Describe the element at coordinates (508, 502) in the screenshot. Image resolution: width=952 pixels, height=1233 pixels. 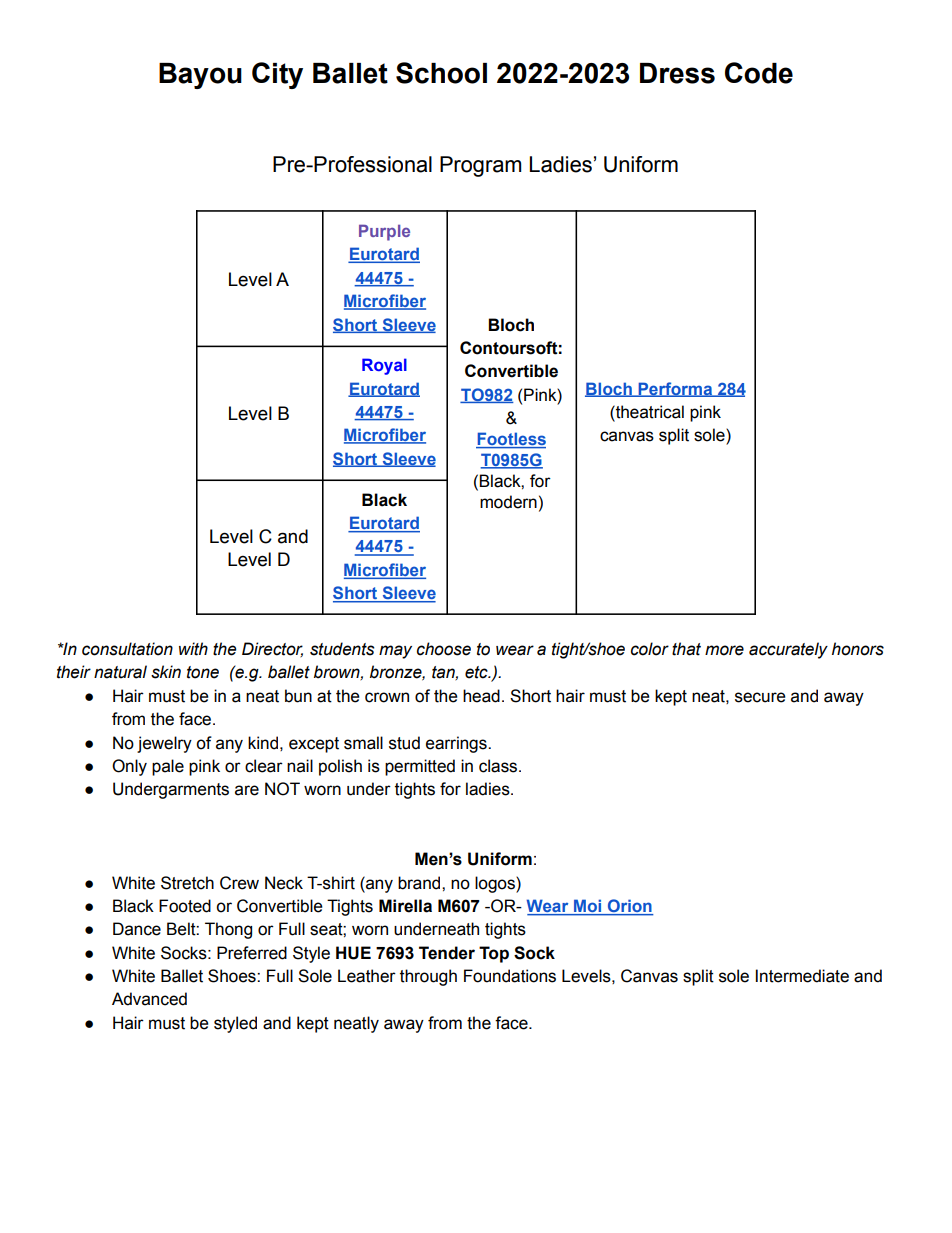
I see `modern` at that location.
